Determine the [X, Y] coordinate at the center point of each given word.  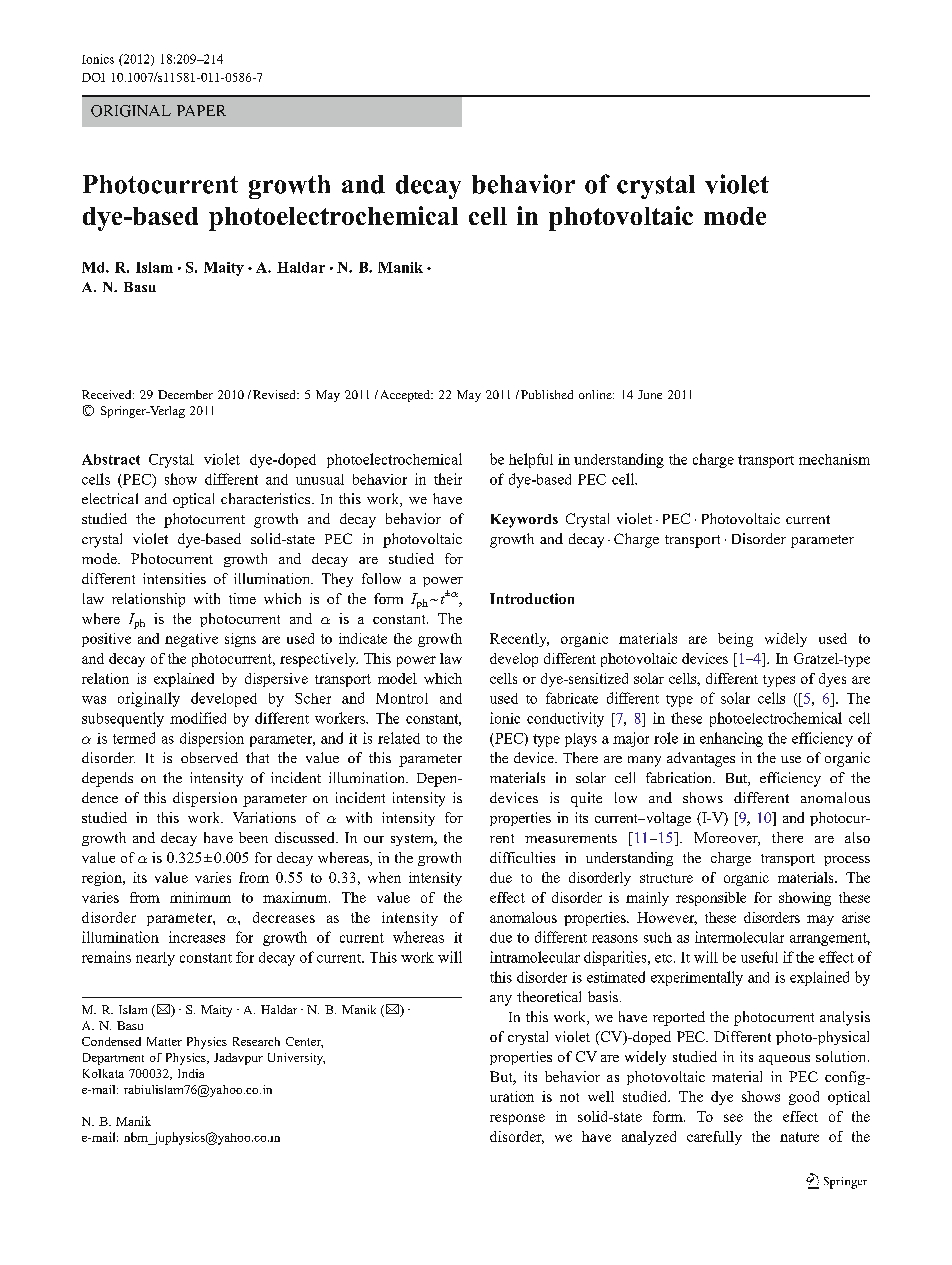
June [650, 394]
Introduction [532, 598]
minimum [200, 897]
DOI [93, 77]
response [517, 1119]
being [735, 640]
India [191, 1073]
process [847, 861]
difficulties [522, 857]
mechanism [834, 459]
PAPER [201, 110]
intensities [174, 578]
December [185, 394]
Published [547, 394]
